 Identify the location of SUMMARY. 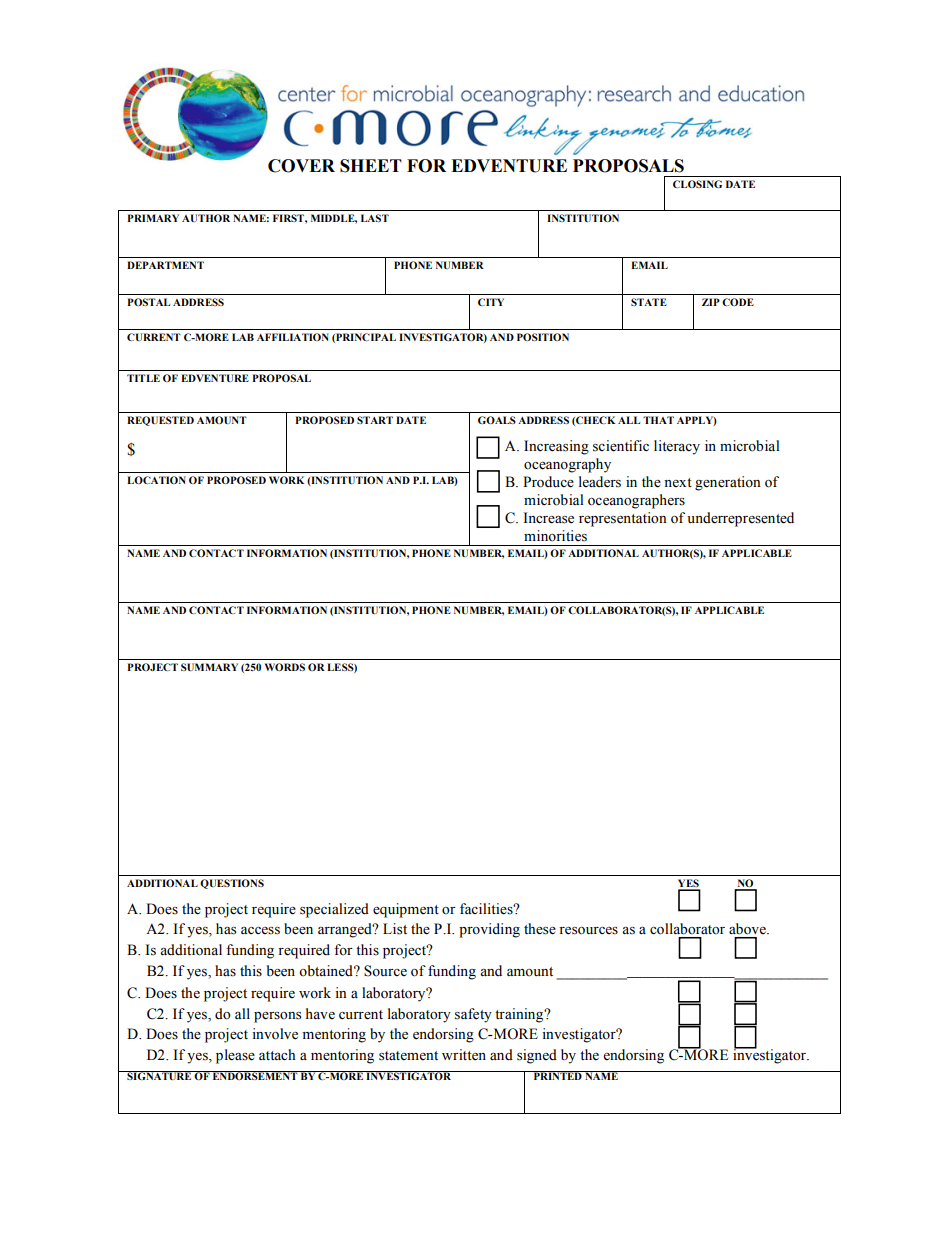
(209, 667).
